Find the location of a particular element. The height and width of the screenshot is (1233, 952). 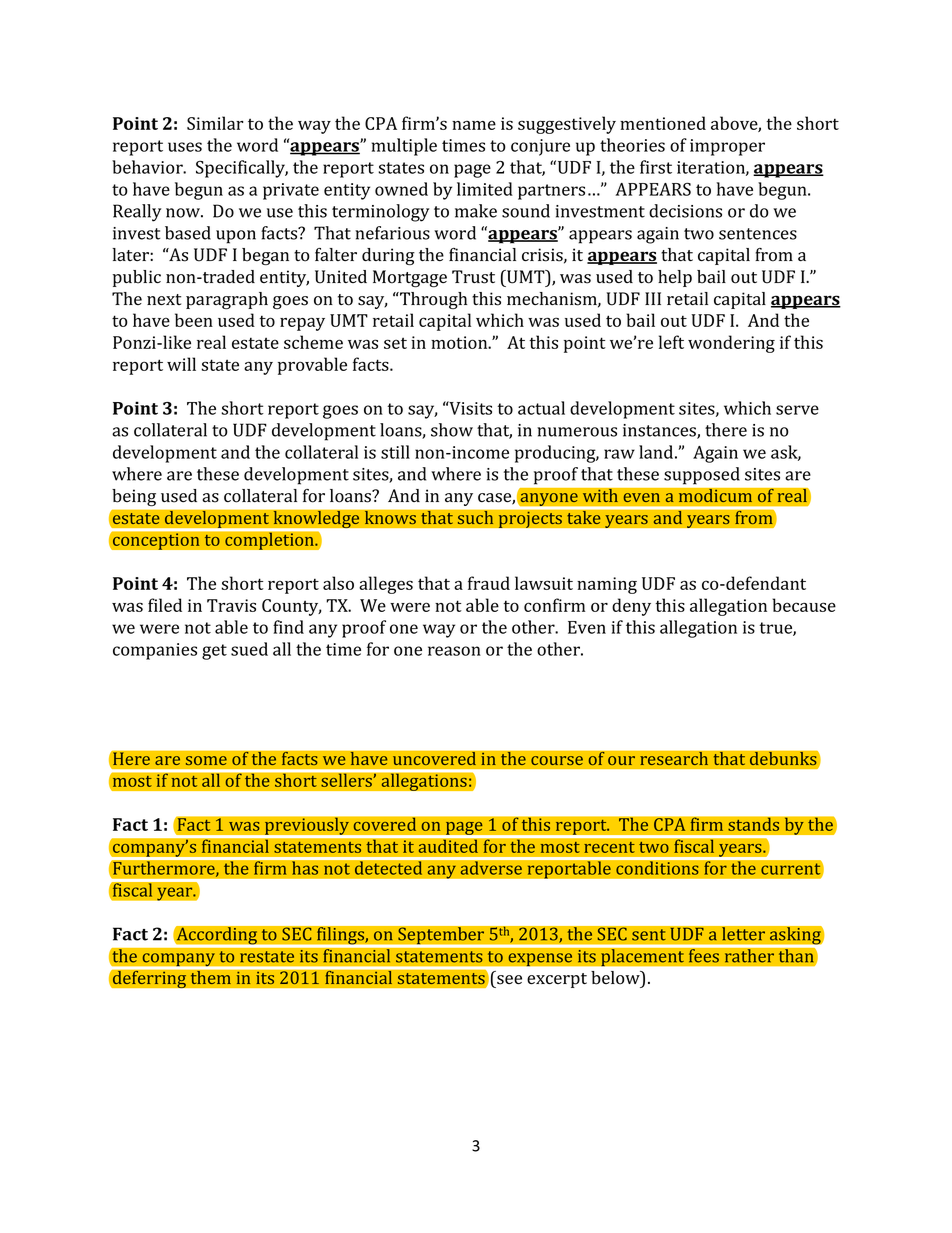

name is located at coordinates (474, 125).
